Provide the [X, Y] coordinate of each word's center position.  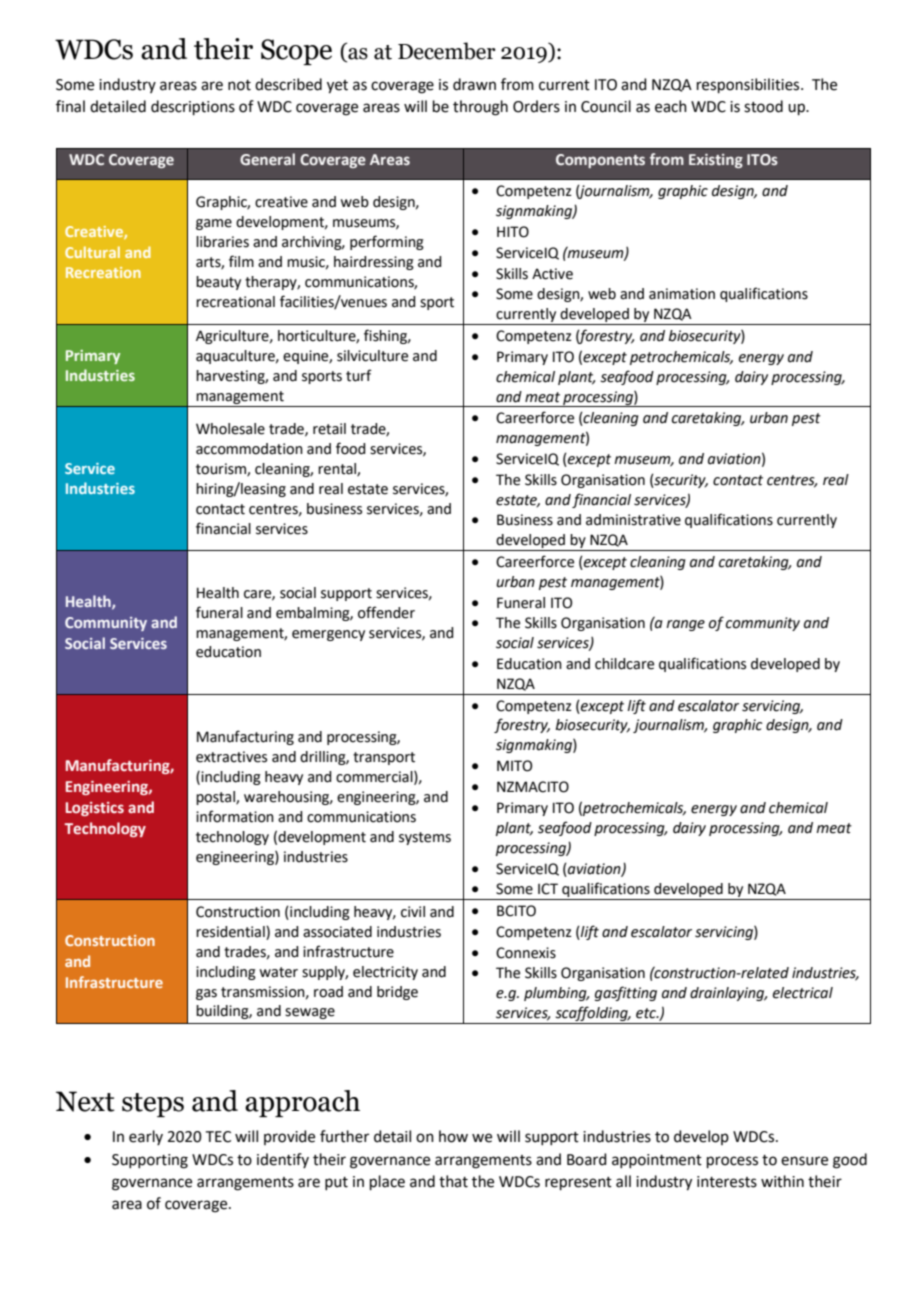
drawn [474, 84]
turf [359, 375]
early [146, 1137]
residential [231, 932]
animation [682, 294]
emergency [328, 635]
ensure [804, 1161]
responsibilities [749, 85]
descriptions [193, 107]
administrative [633, 520]
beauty [218, 283]
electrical [803, 993]
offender [386, 612]
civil [413, 912]
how [453, 1136]
